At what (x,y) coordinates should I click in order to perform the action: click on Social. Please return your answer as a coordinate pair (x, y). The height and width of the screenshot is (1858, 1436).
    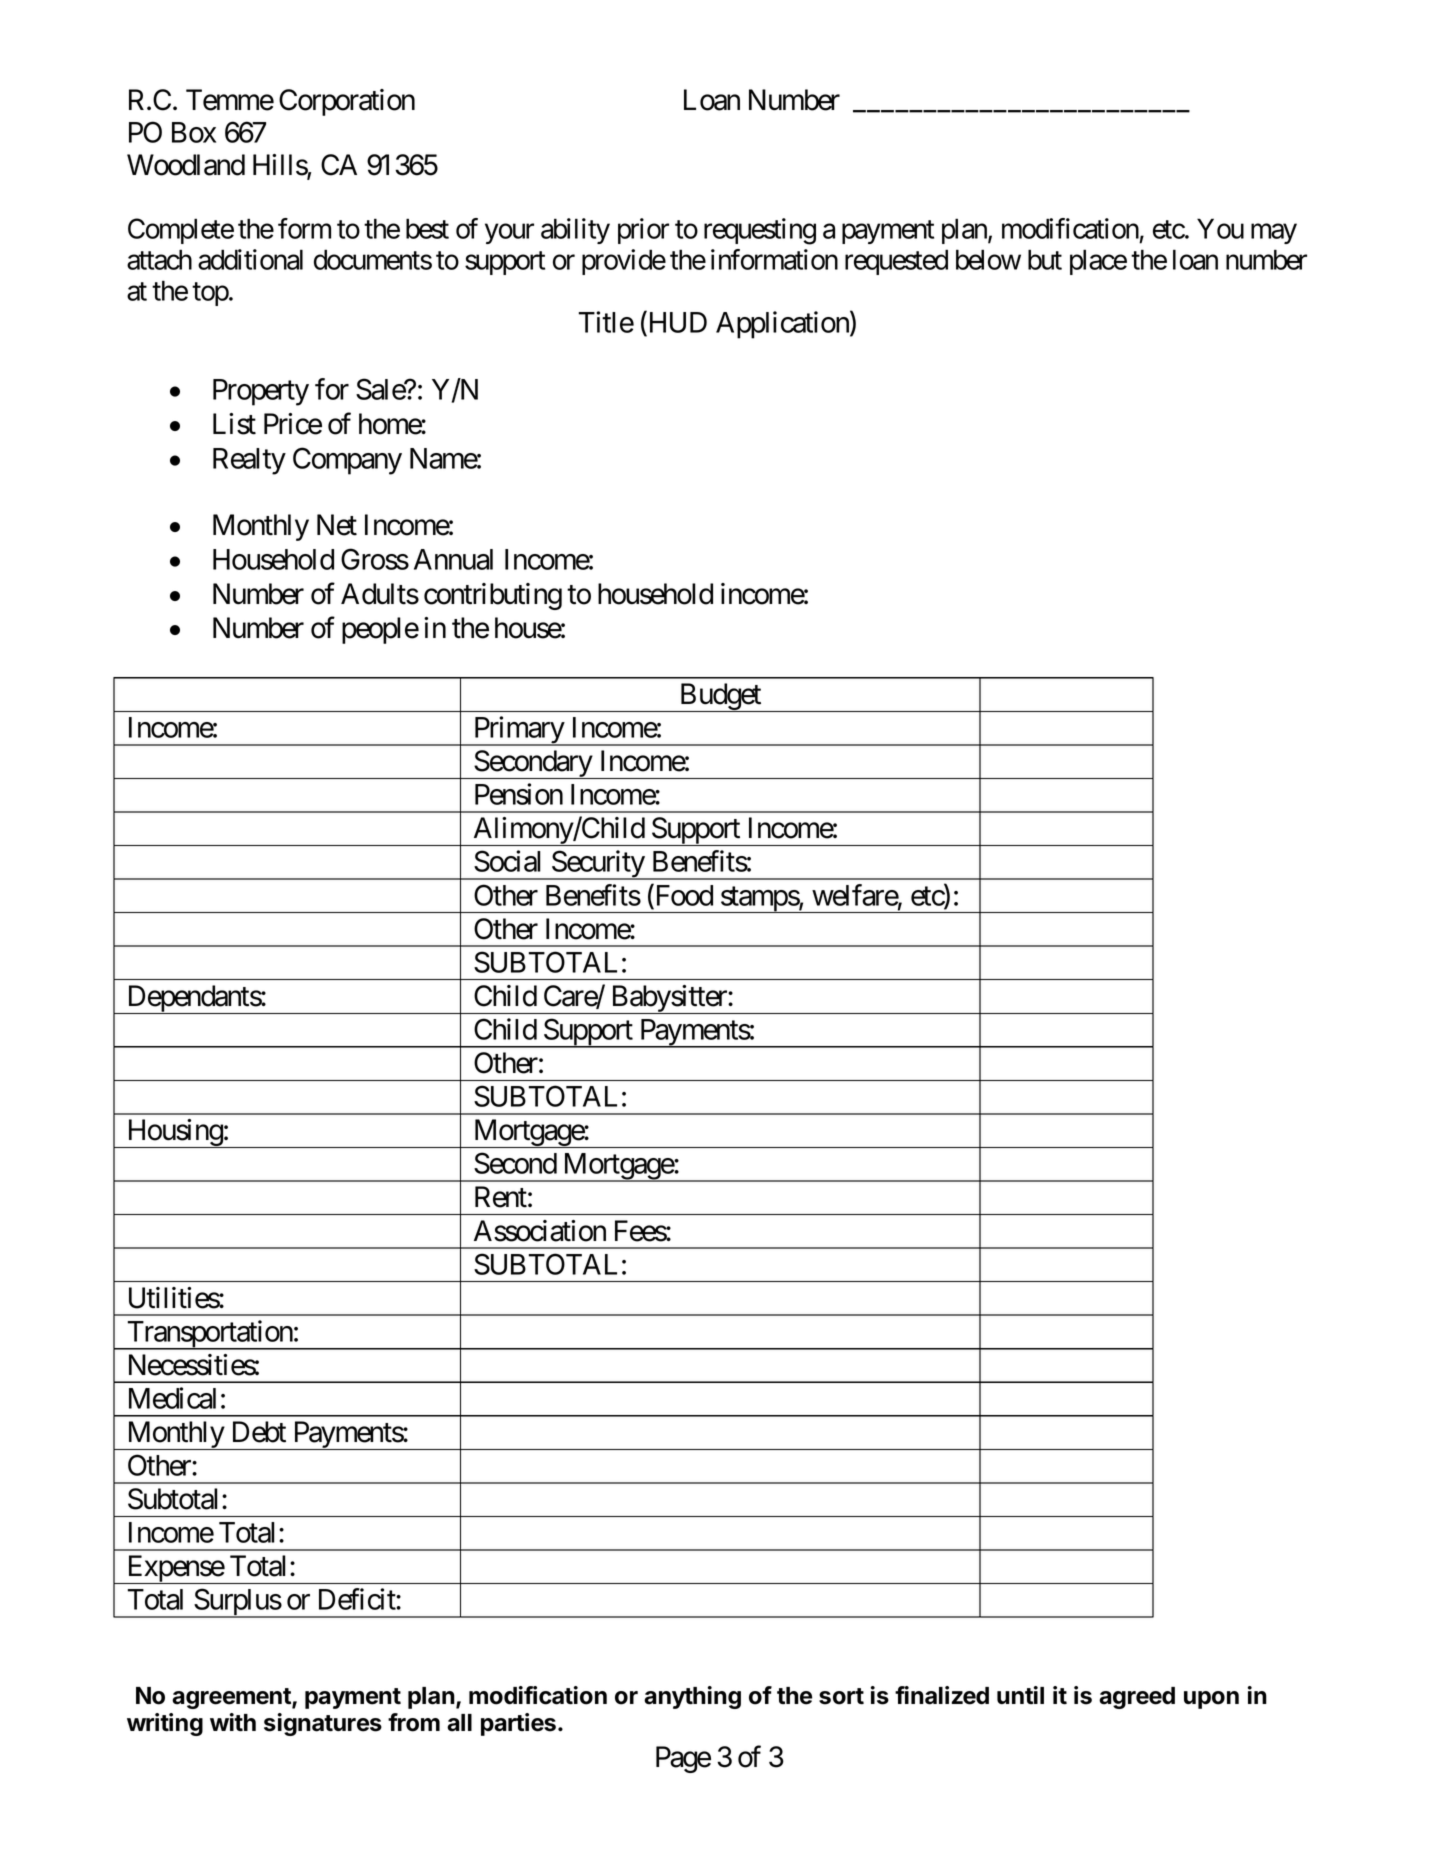
    Looking at the image, I should click on (507, 861).
